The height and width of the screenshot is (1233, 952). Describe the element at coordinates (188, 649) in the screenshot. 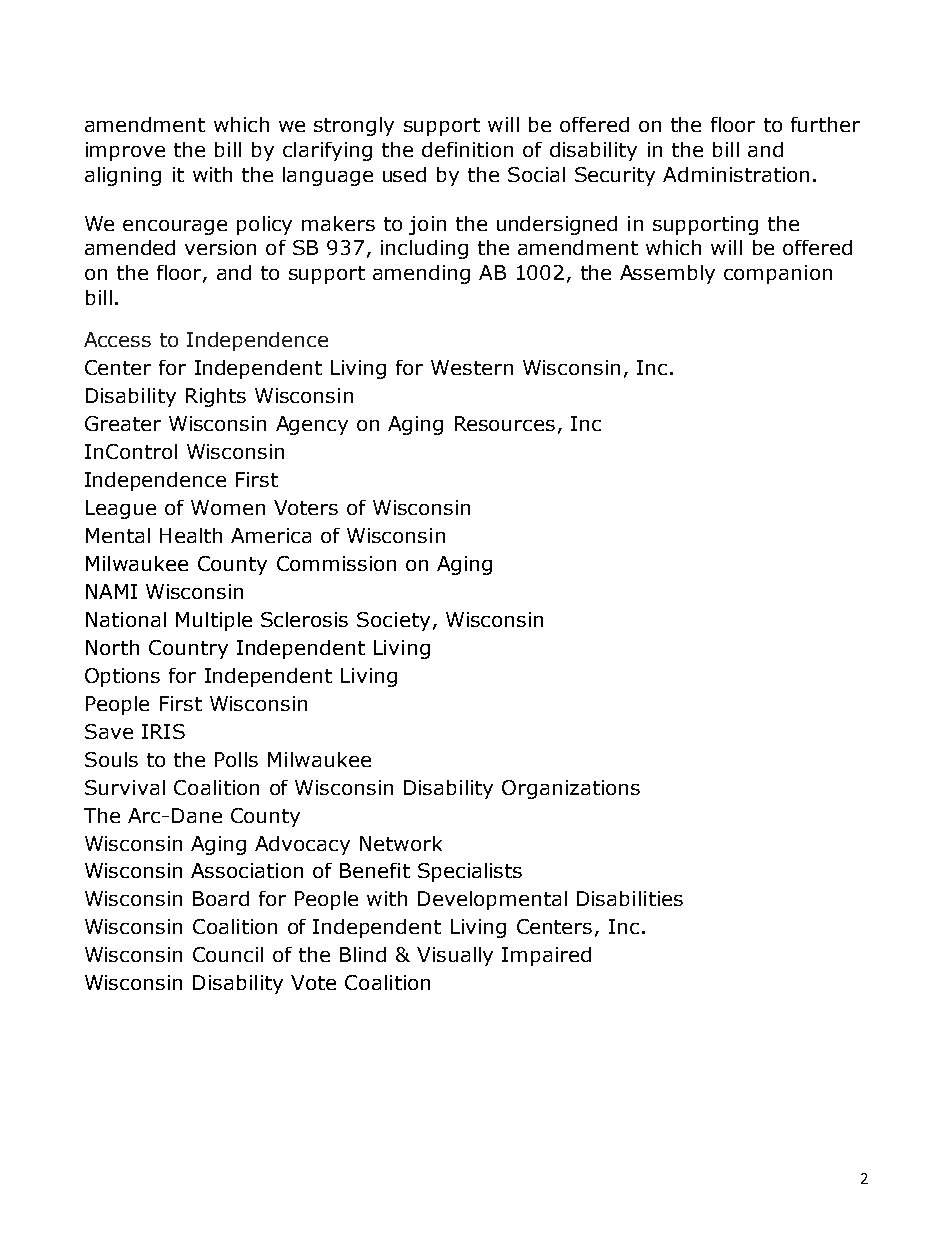

I see `Country` at that location.
